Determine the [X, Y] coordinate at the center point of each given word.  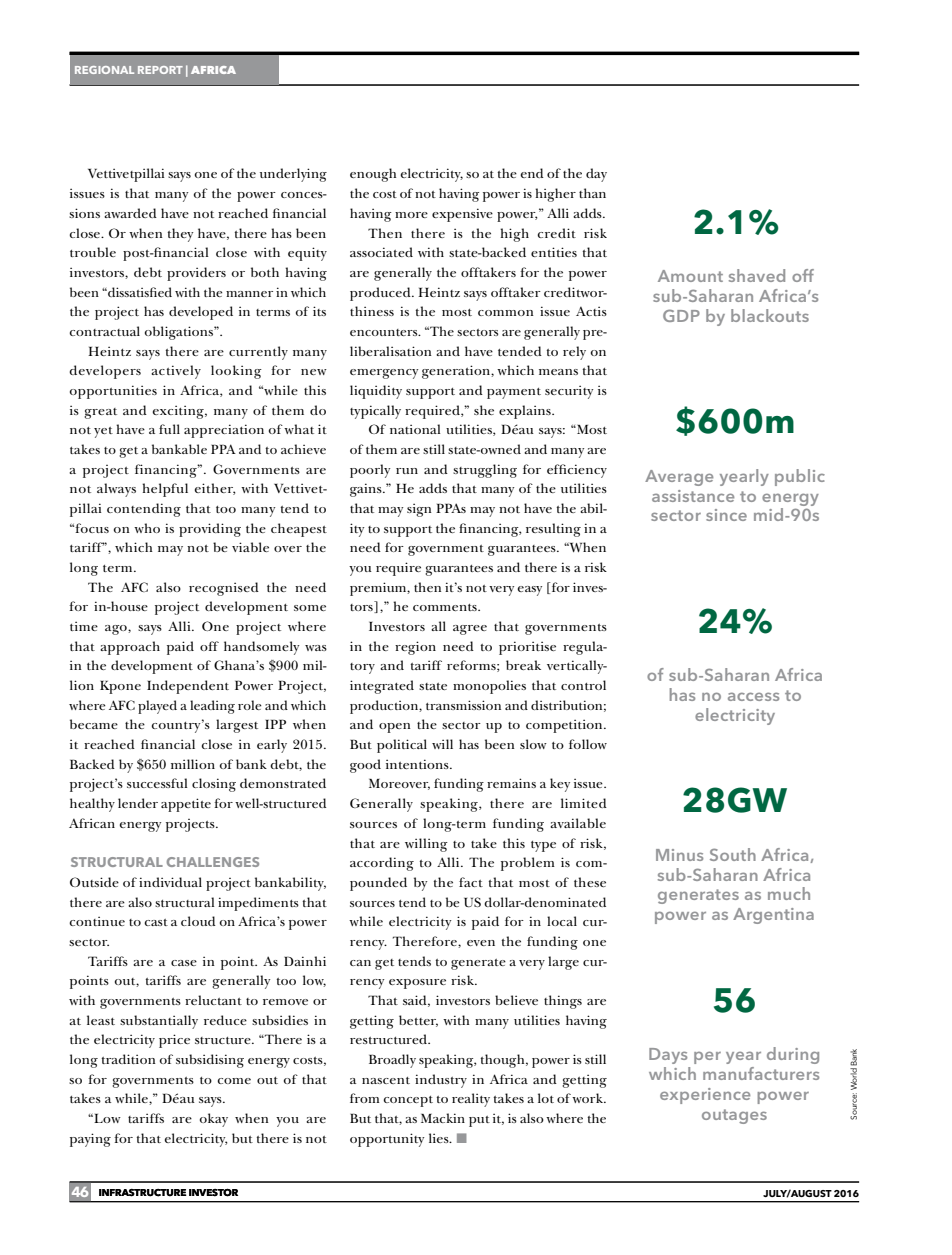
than [592, 193]
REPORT [160, 70]
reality [471, 1100]
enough [373, 175]
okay [214, 1120]
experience [705, 1096]
